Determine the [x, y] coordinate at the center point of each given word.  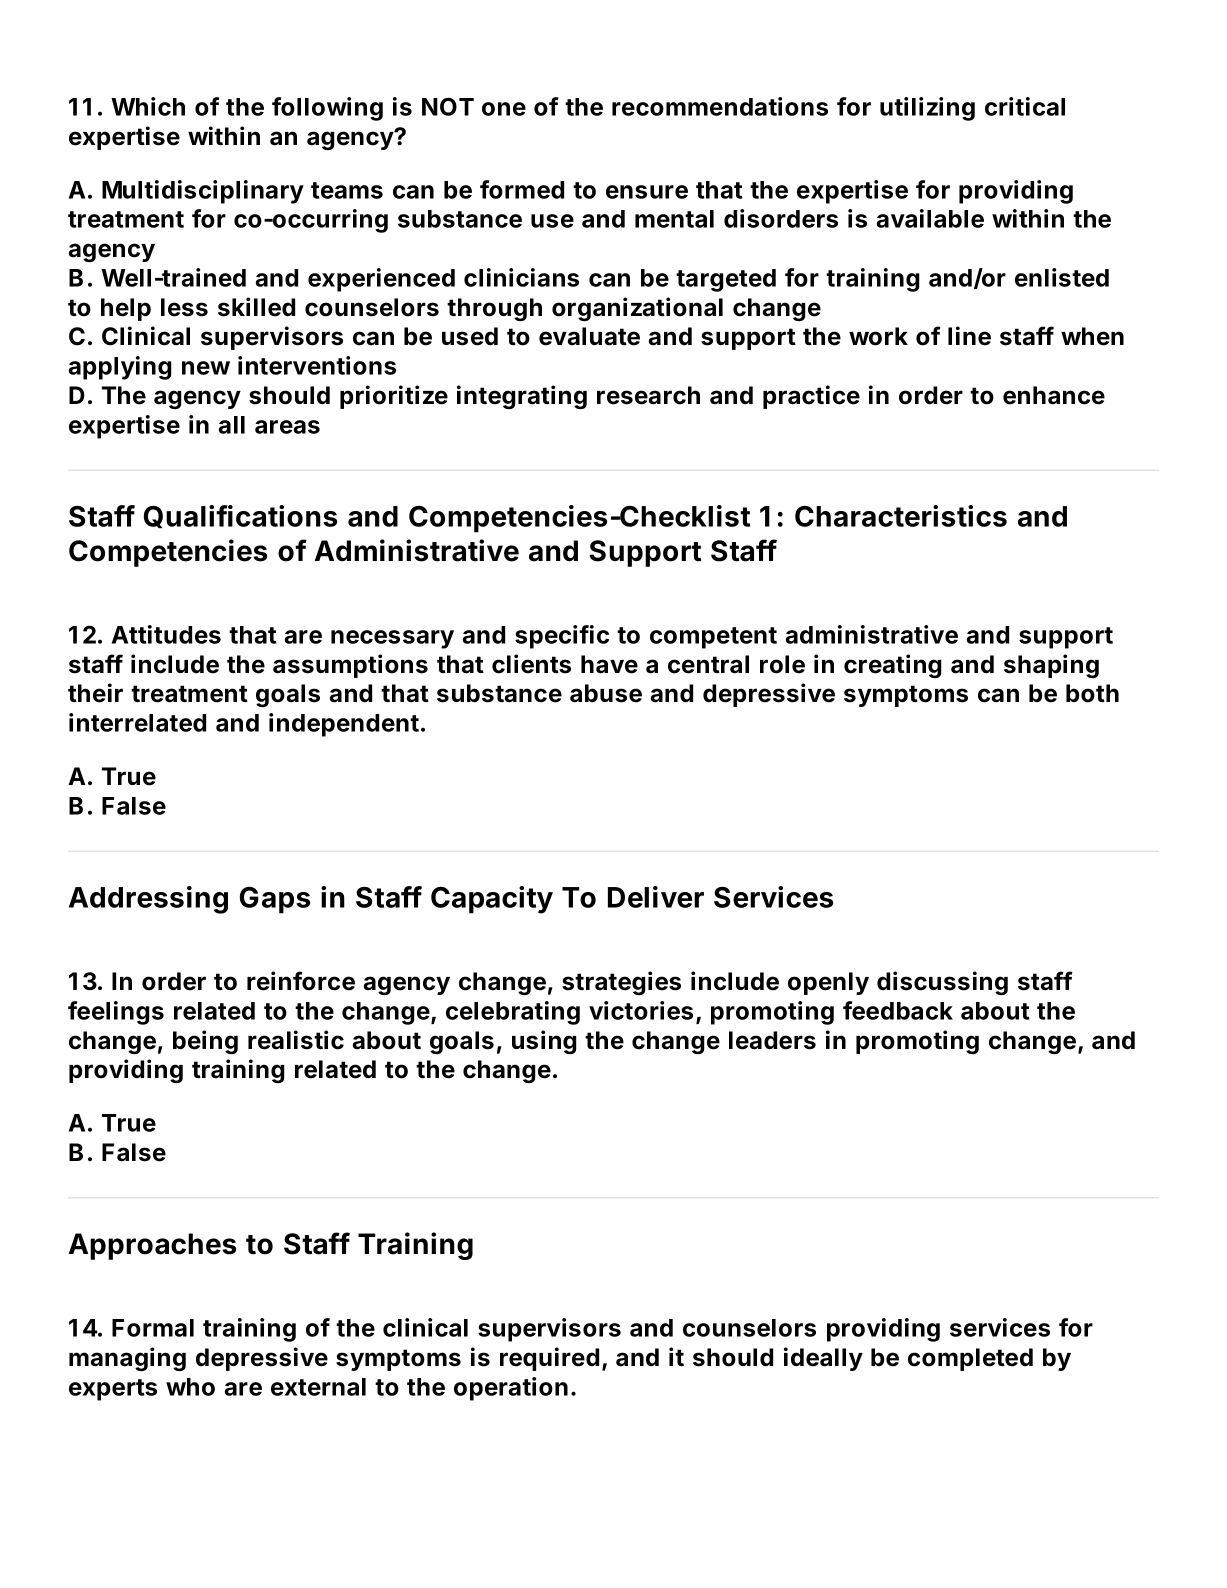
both [1092, 693]
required [549, 1359]
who [190, 1387]
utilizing [927, 109]
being [205, 1042]
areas [287, 427]
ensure [647, 192]
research [648, 395]
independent [344, 725]
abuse [606, 693]
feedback [898, 1010]
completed [970, 1359]
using [544, 1042]
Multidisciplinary [203, 192]
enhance [1054, 395]
